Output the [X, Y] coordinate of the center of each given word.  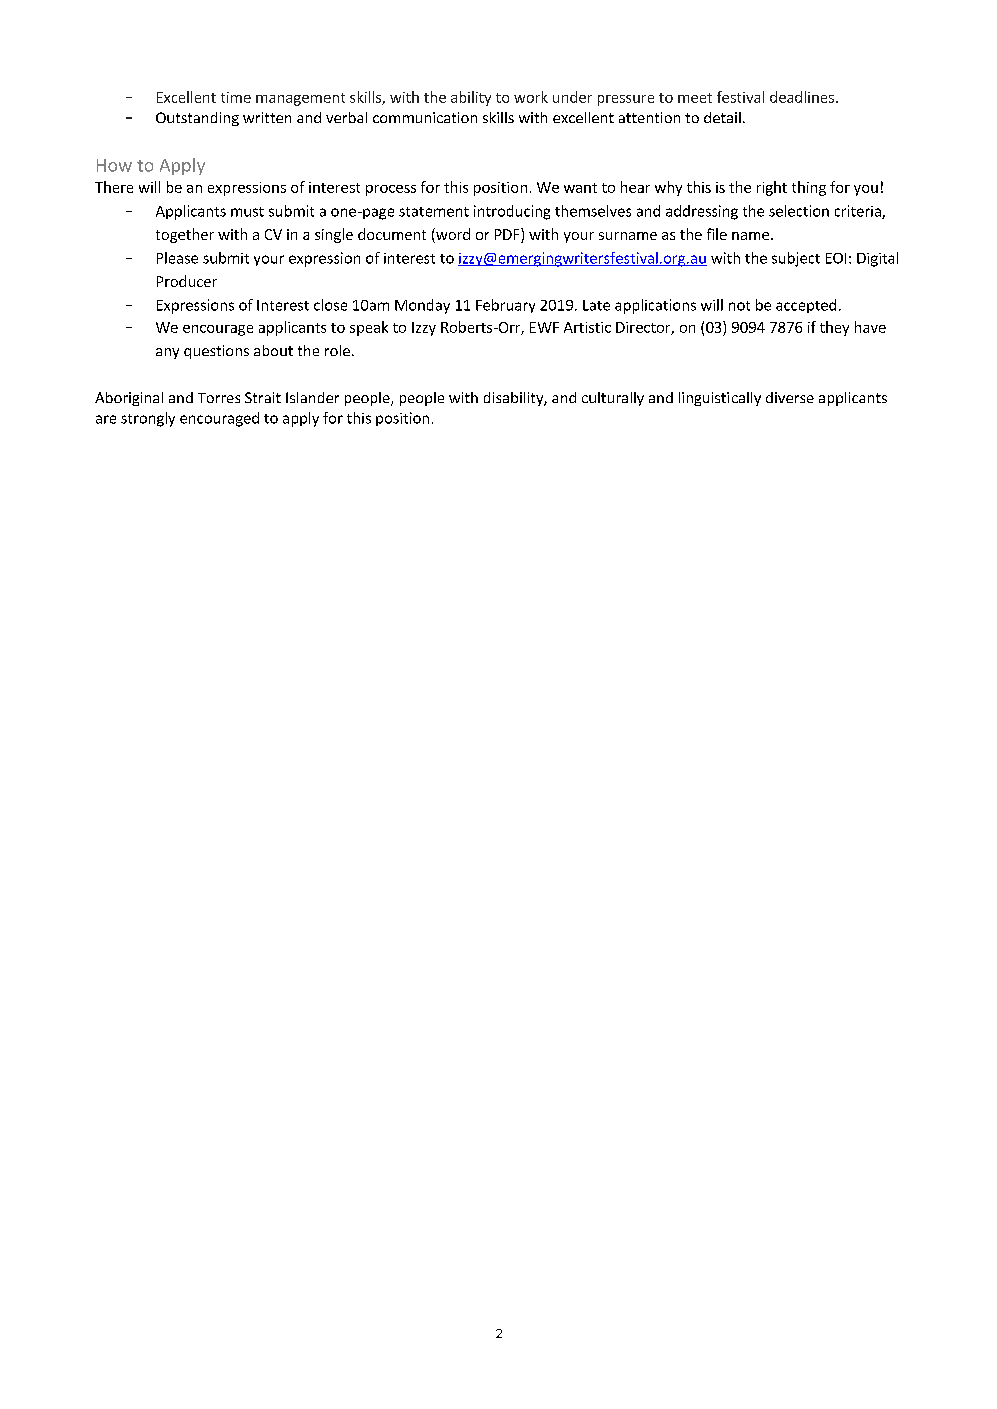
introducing [512, 212]
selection [799, 211]
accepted [806, 306]
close [330, 305]
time [236, 97]
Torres [219, 398]
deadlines [802, 97]
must [247, 212]
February [505, 306]
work [531, 97]
